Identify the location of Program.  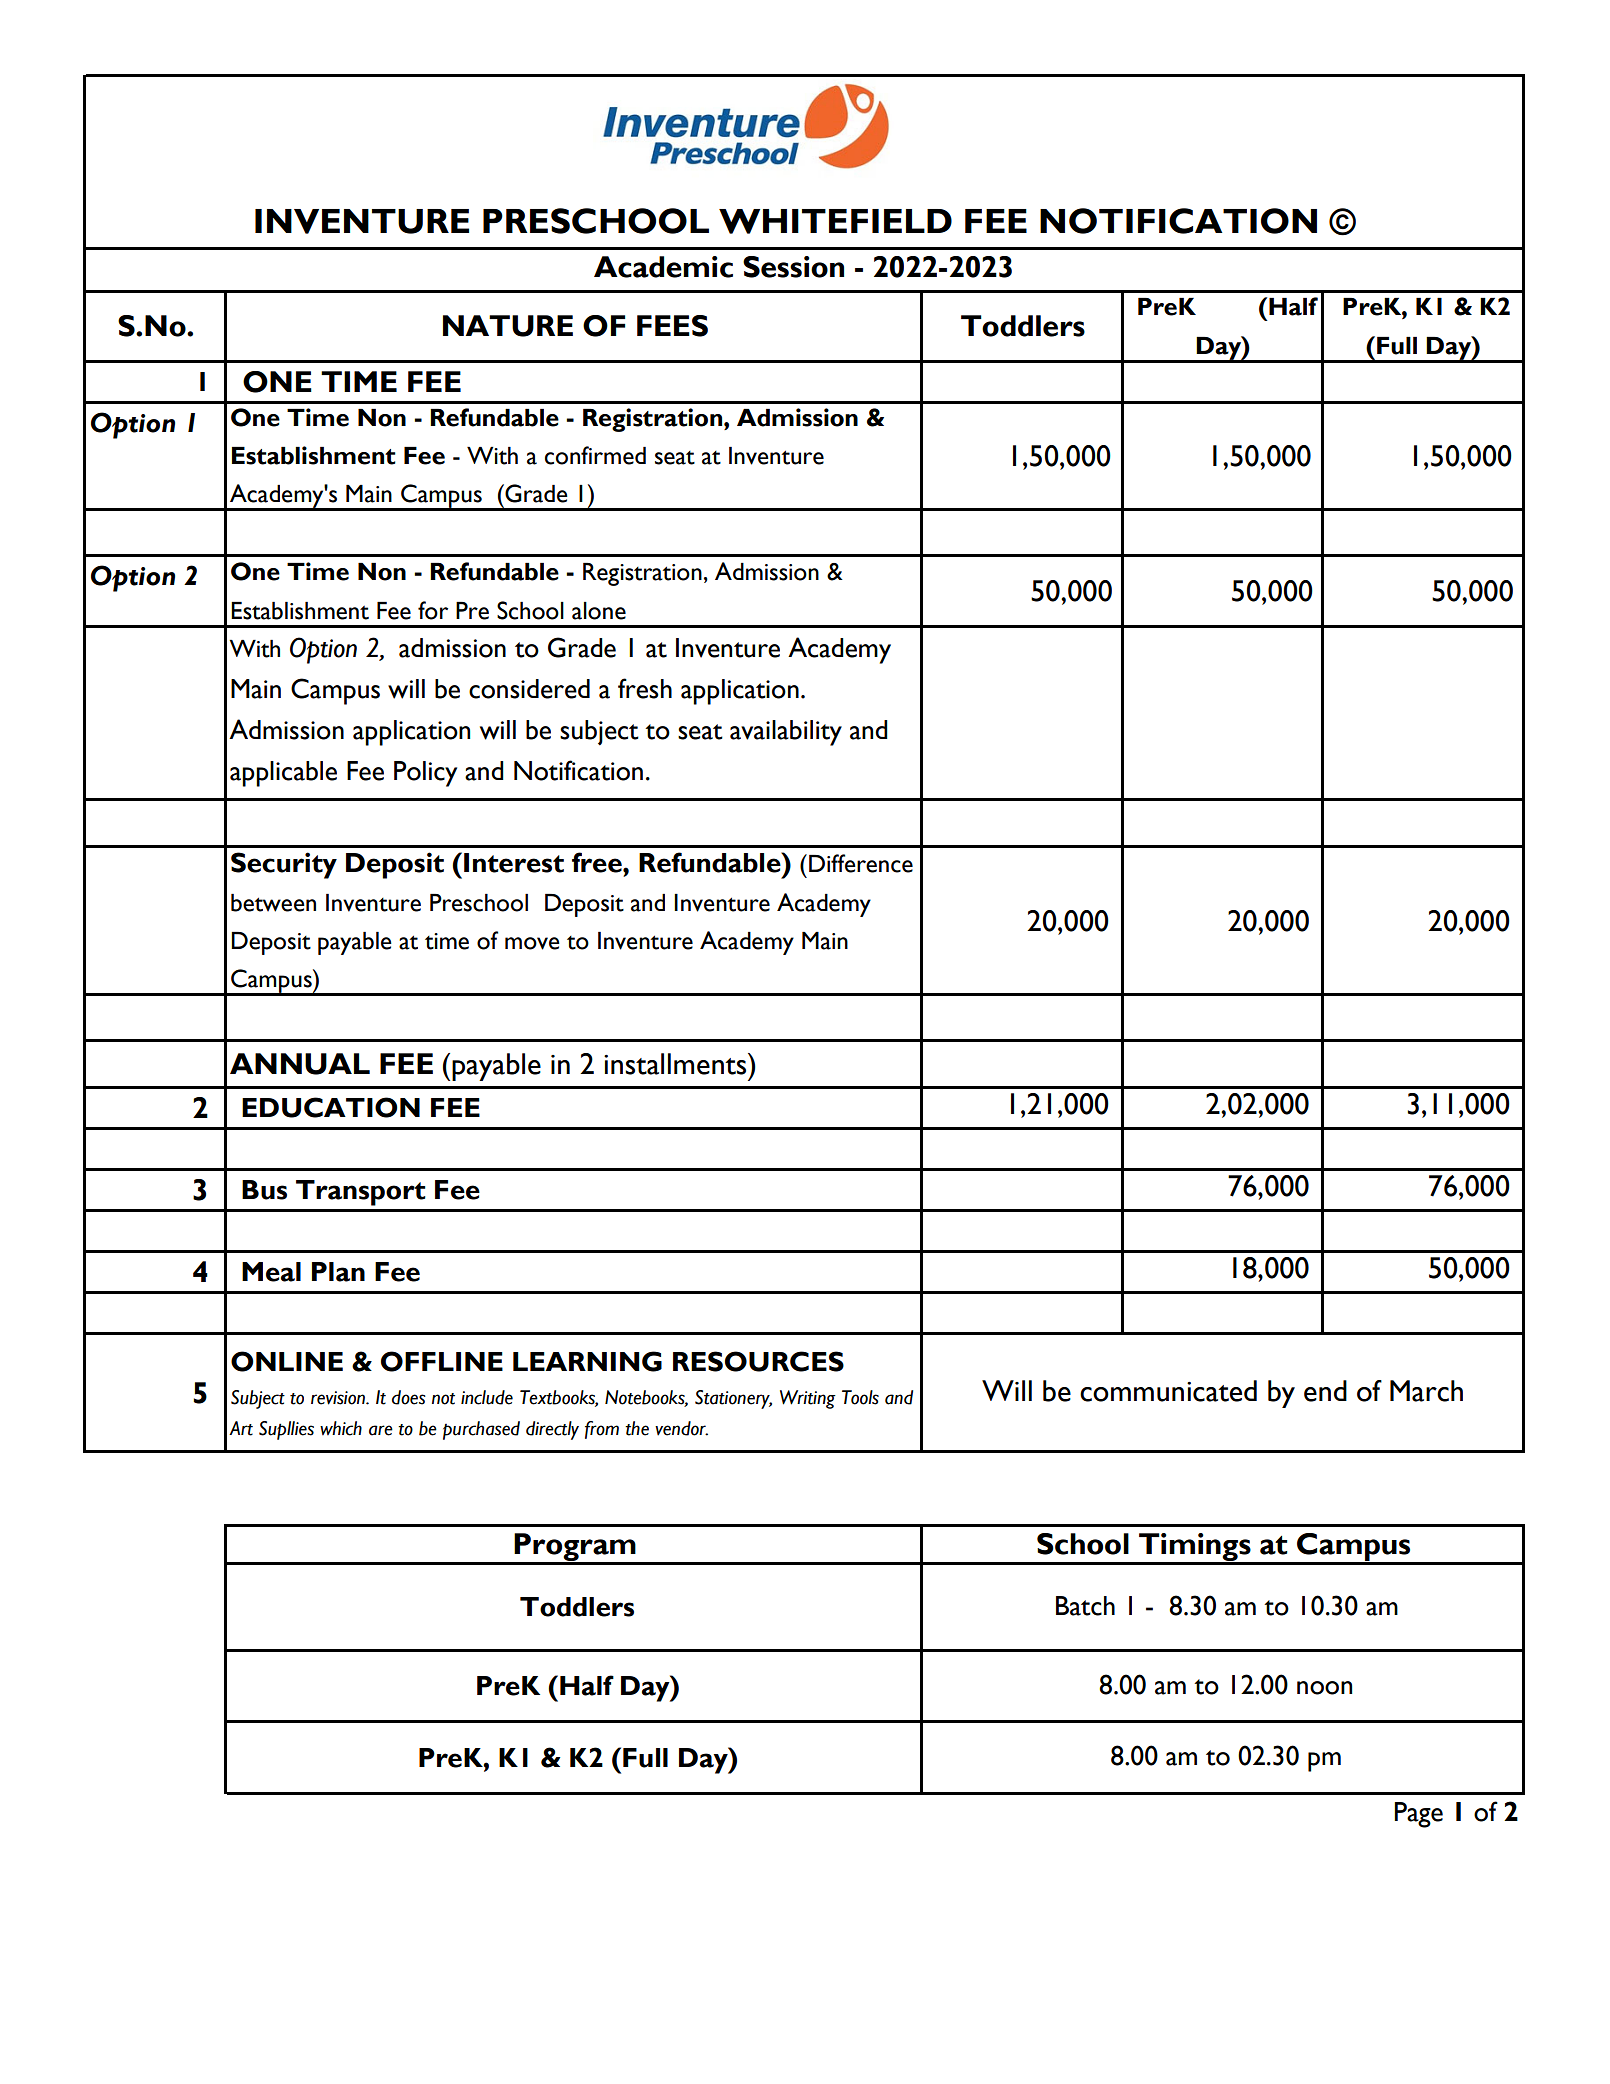
(575, 1548).
